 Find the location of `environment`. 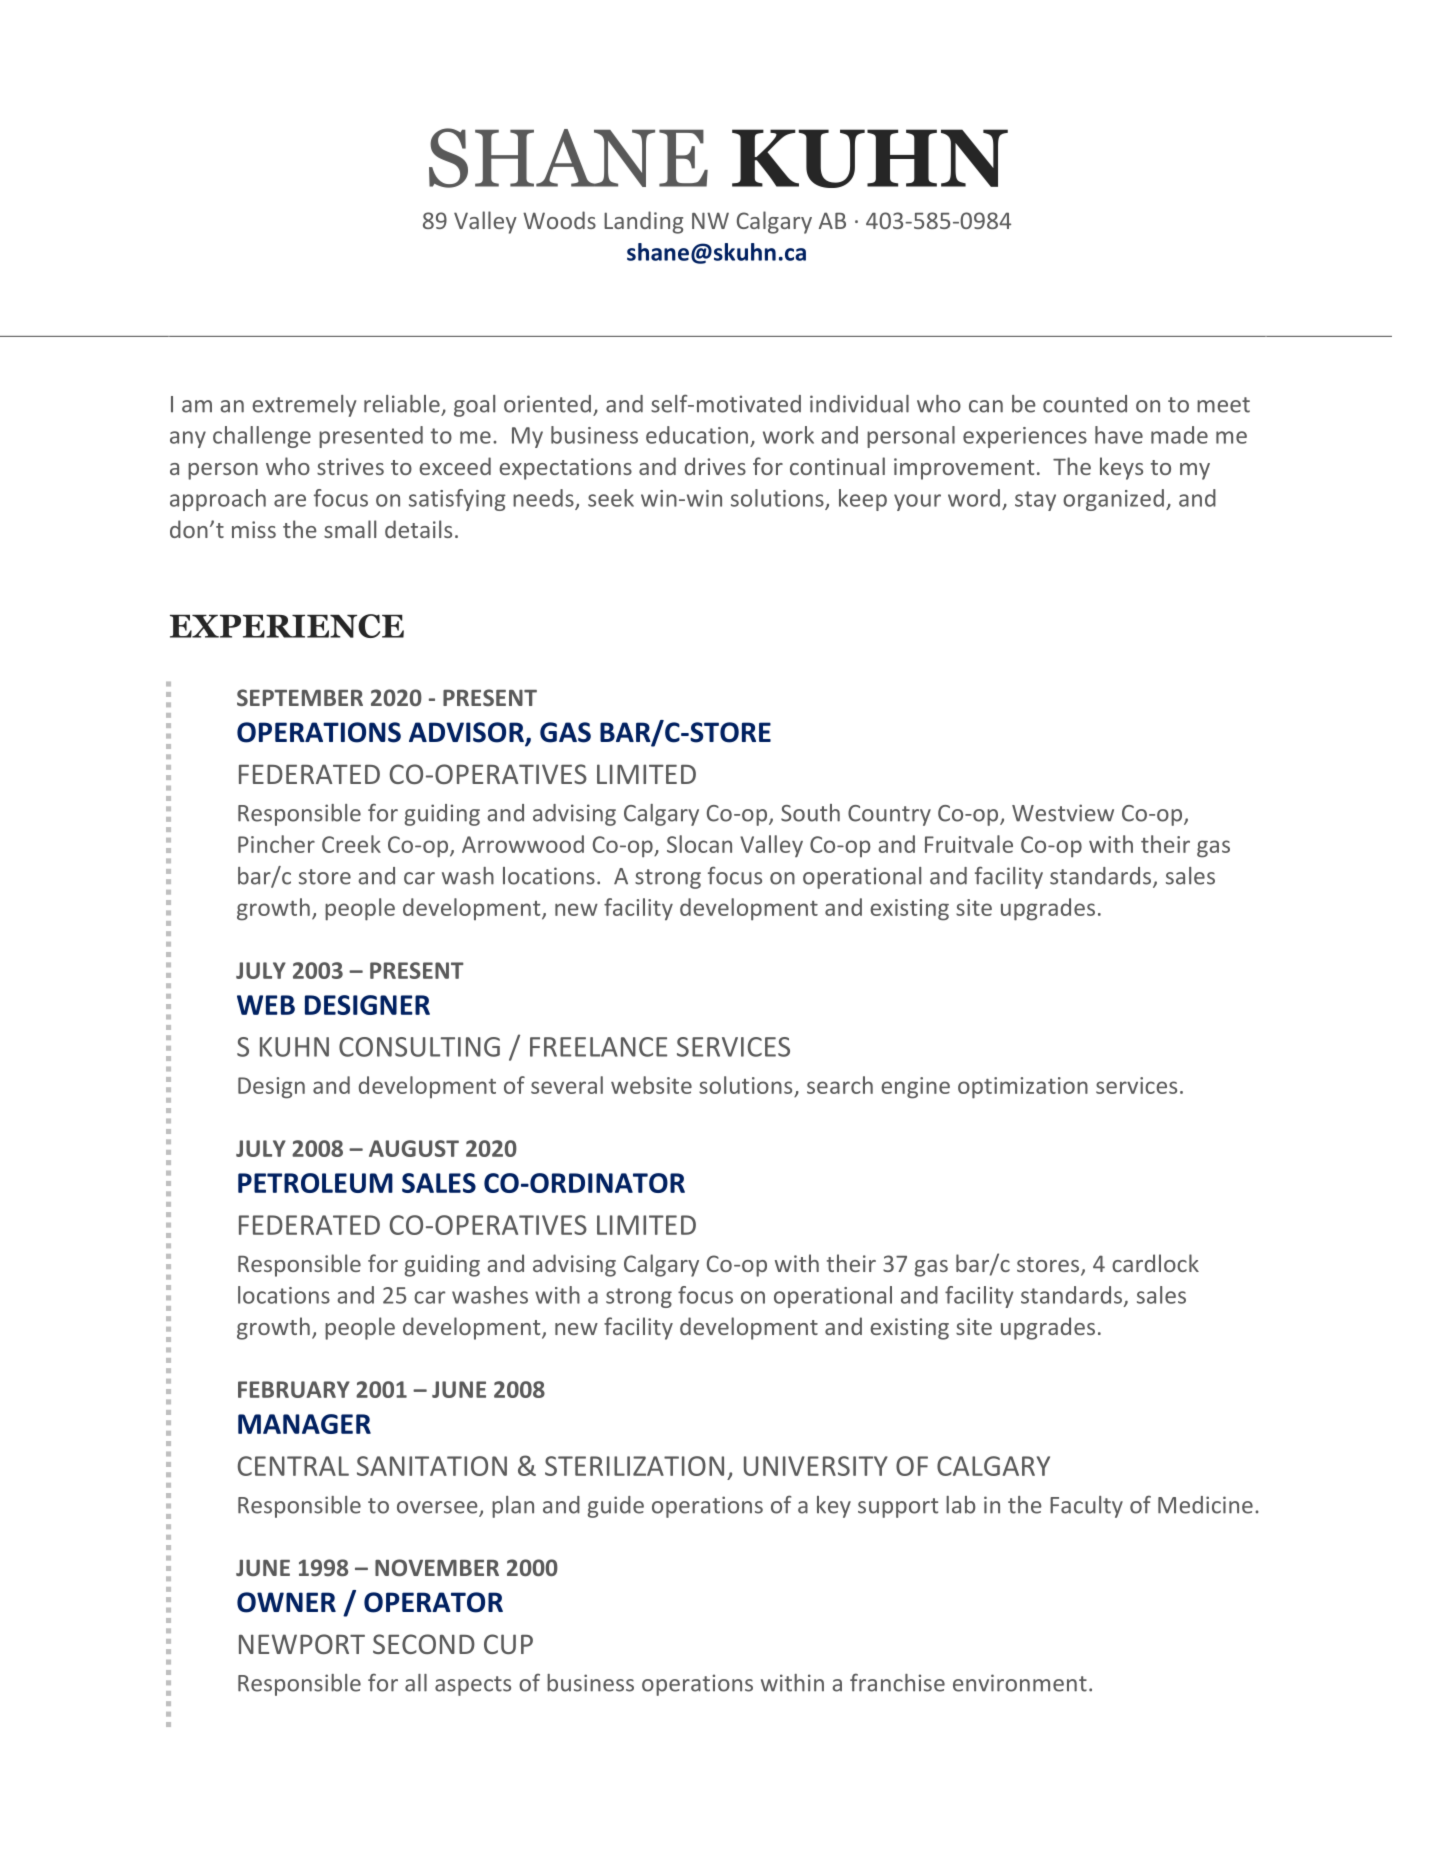

environment is located at coordinates (1020, 1683).
